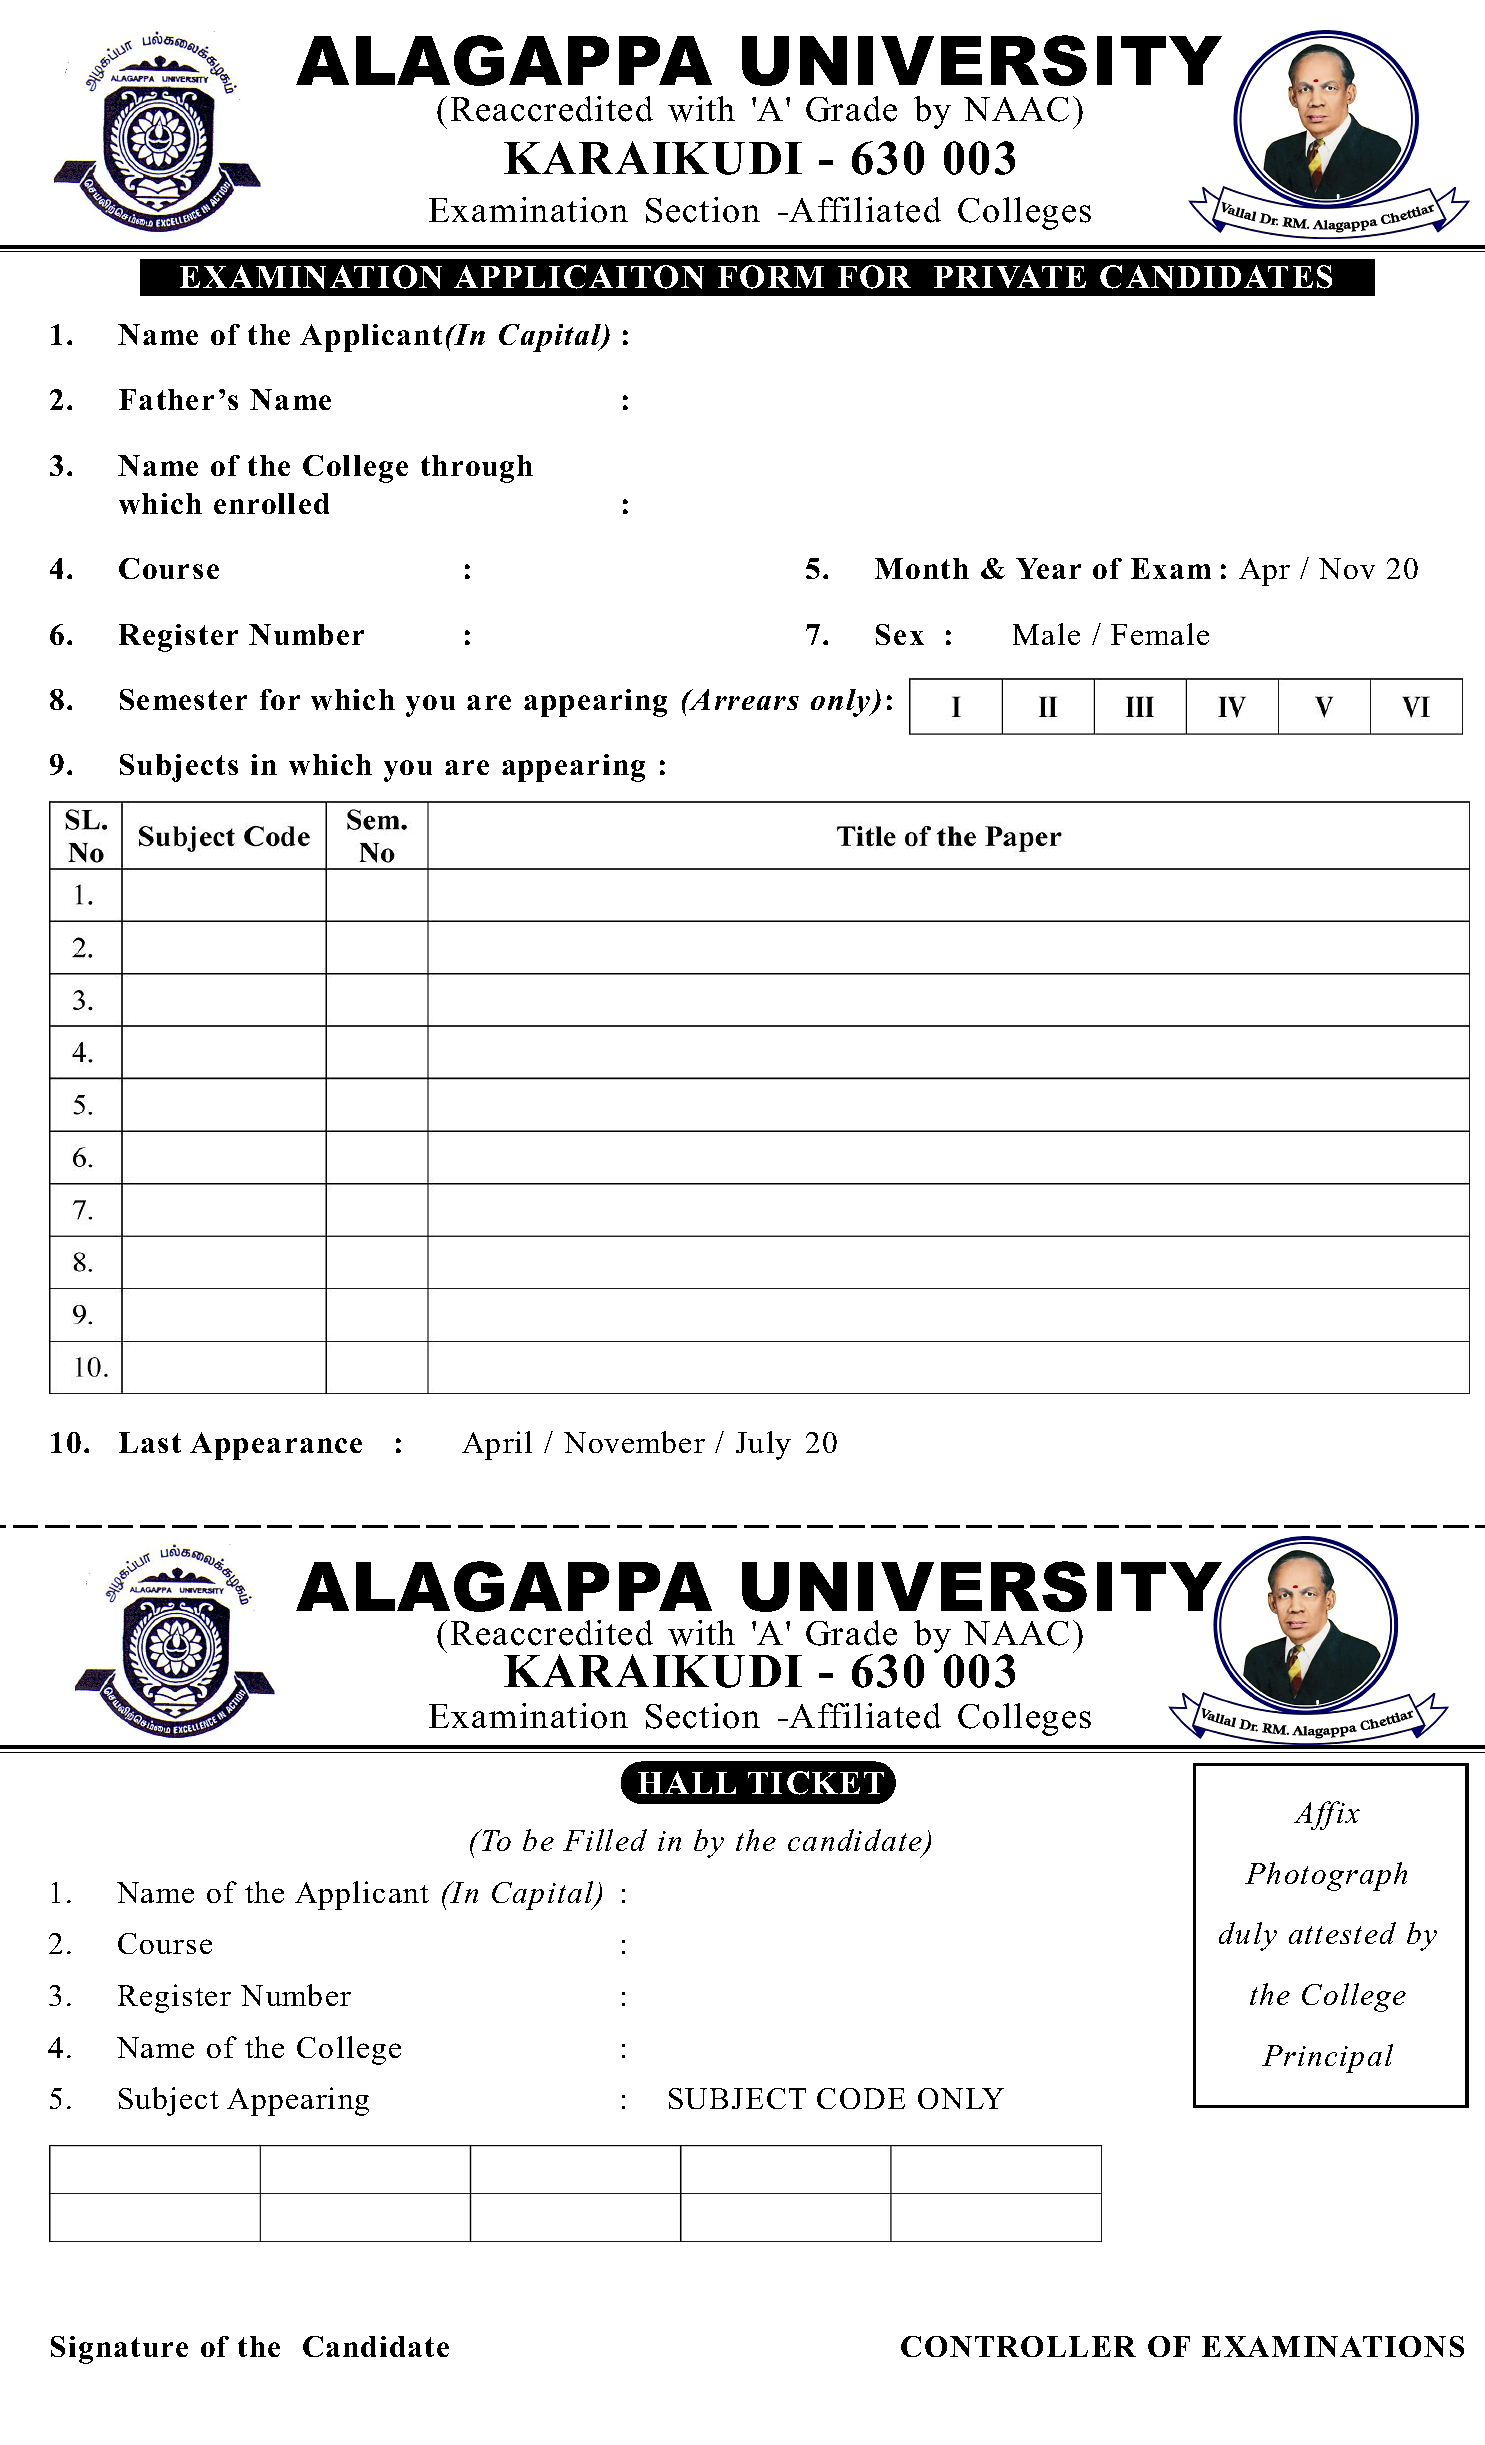  I want to click on FORM, so click(771, 277).
